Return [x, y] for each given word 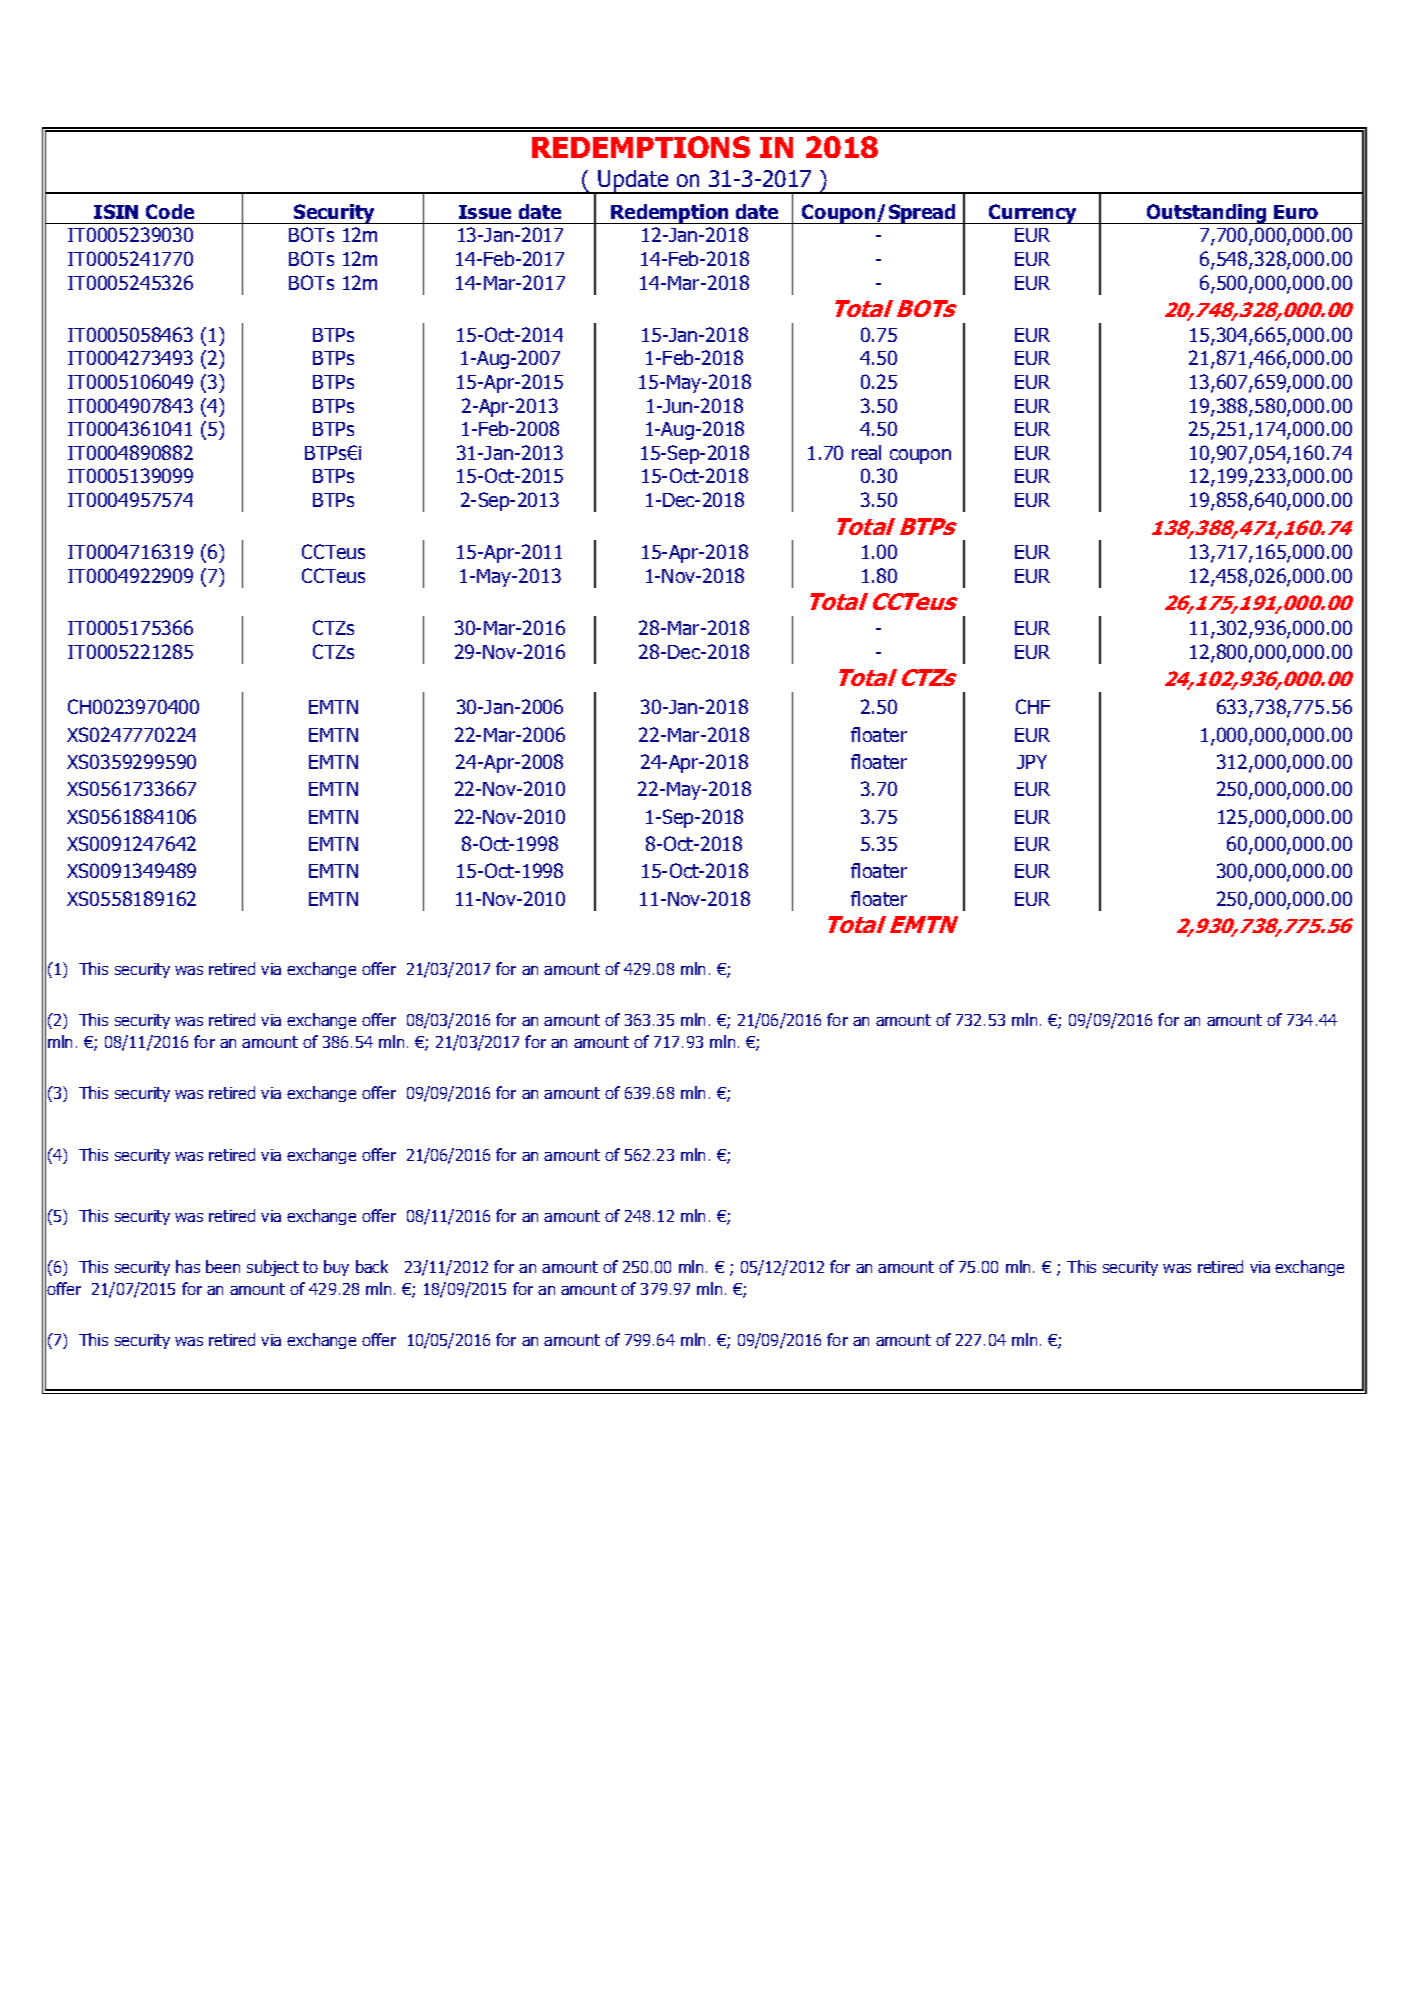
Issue [485, 212]
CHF [1033, 706]
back [372, 1266]
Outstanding [1207, 214]
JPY [1032, 762]
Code [170, 211]
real [866, 452]
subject [273, 1268]
